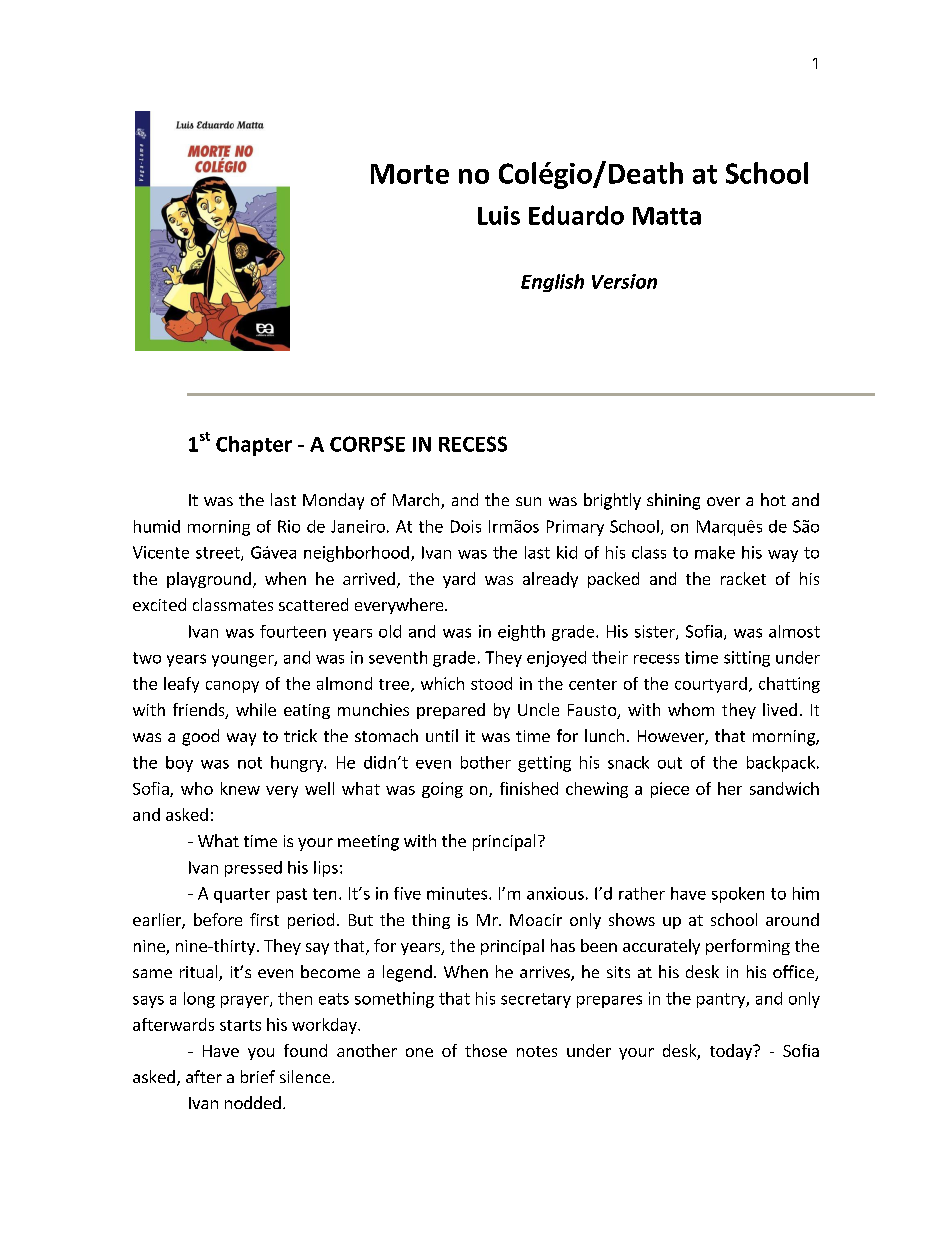  What do you see at coordinates (732, 1052) in the image?
I see `today` at bounding box center [732, 1052].
